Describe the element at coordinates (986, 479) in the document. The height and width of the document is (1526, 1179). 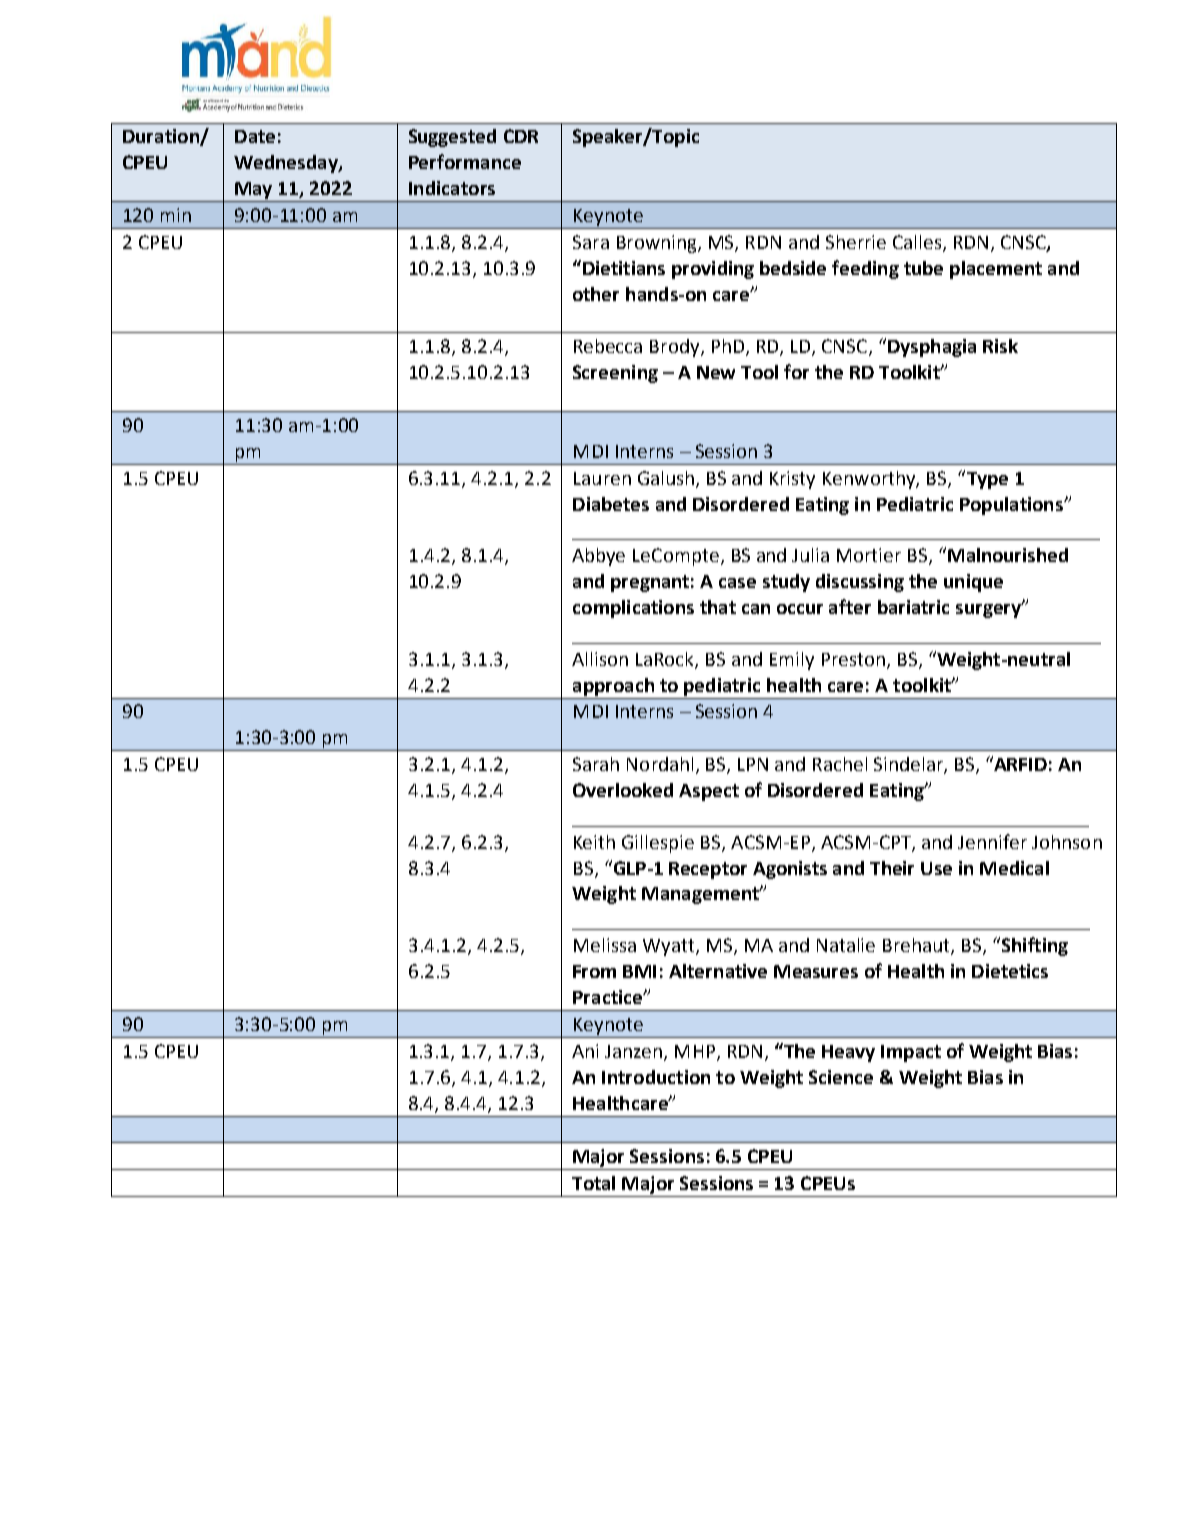
I see `Type` at that location.
